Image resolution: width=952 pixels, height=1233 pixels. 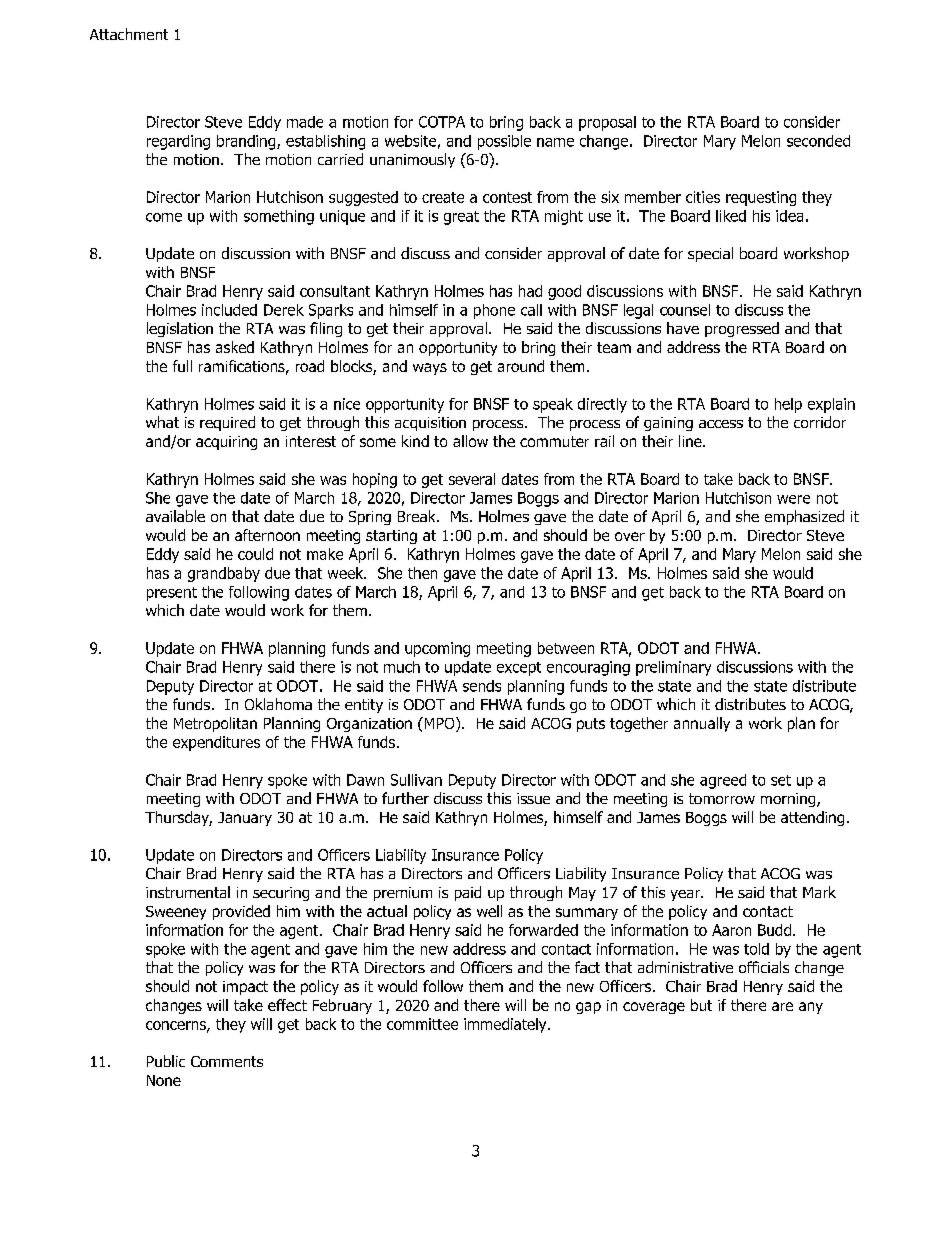 What do you see at coordinates (506, 1025) in the image?
I see `immediately` at bounding box center [506, 1025].
